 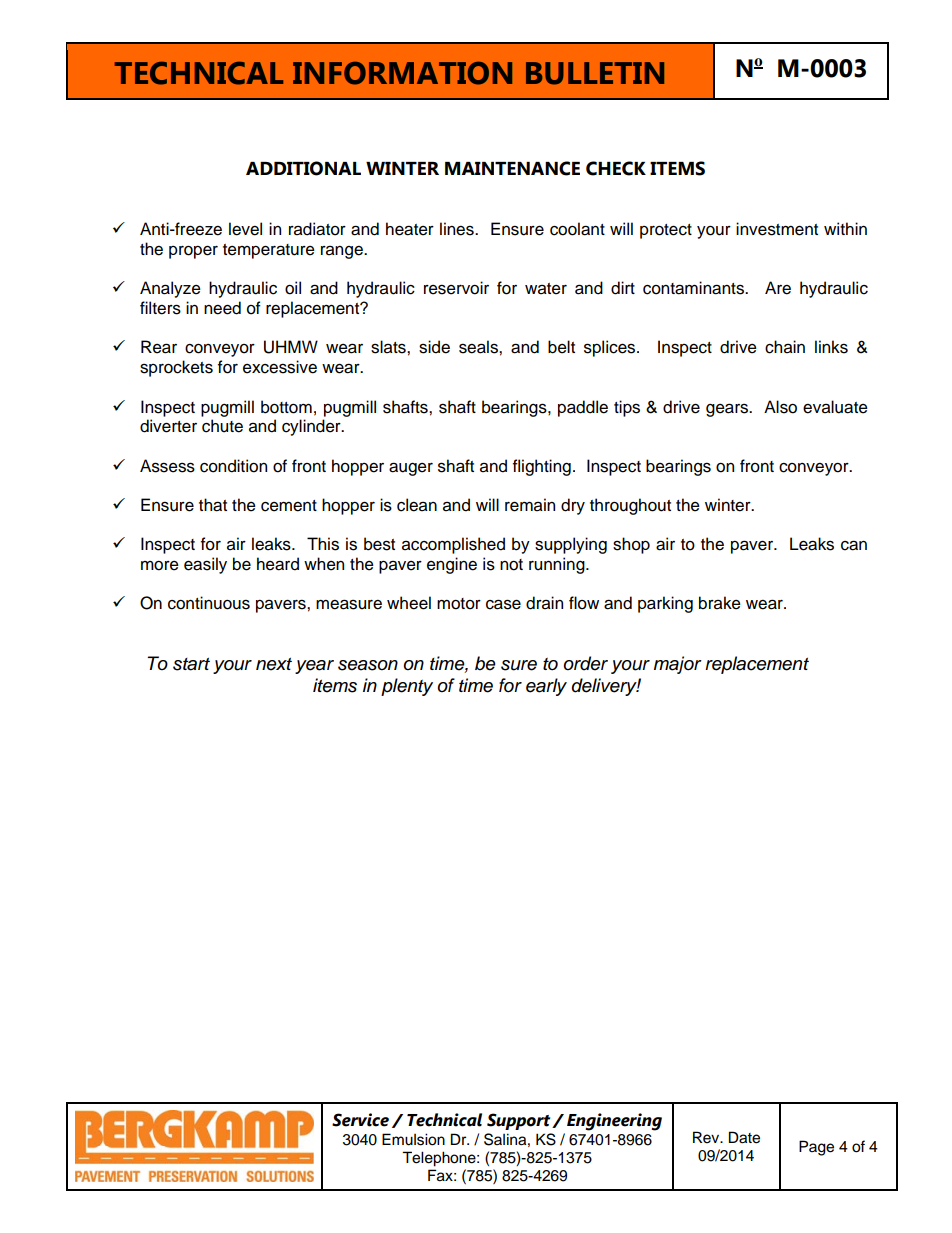 I want to click on investment, so click(x=777, y=229).
